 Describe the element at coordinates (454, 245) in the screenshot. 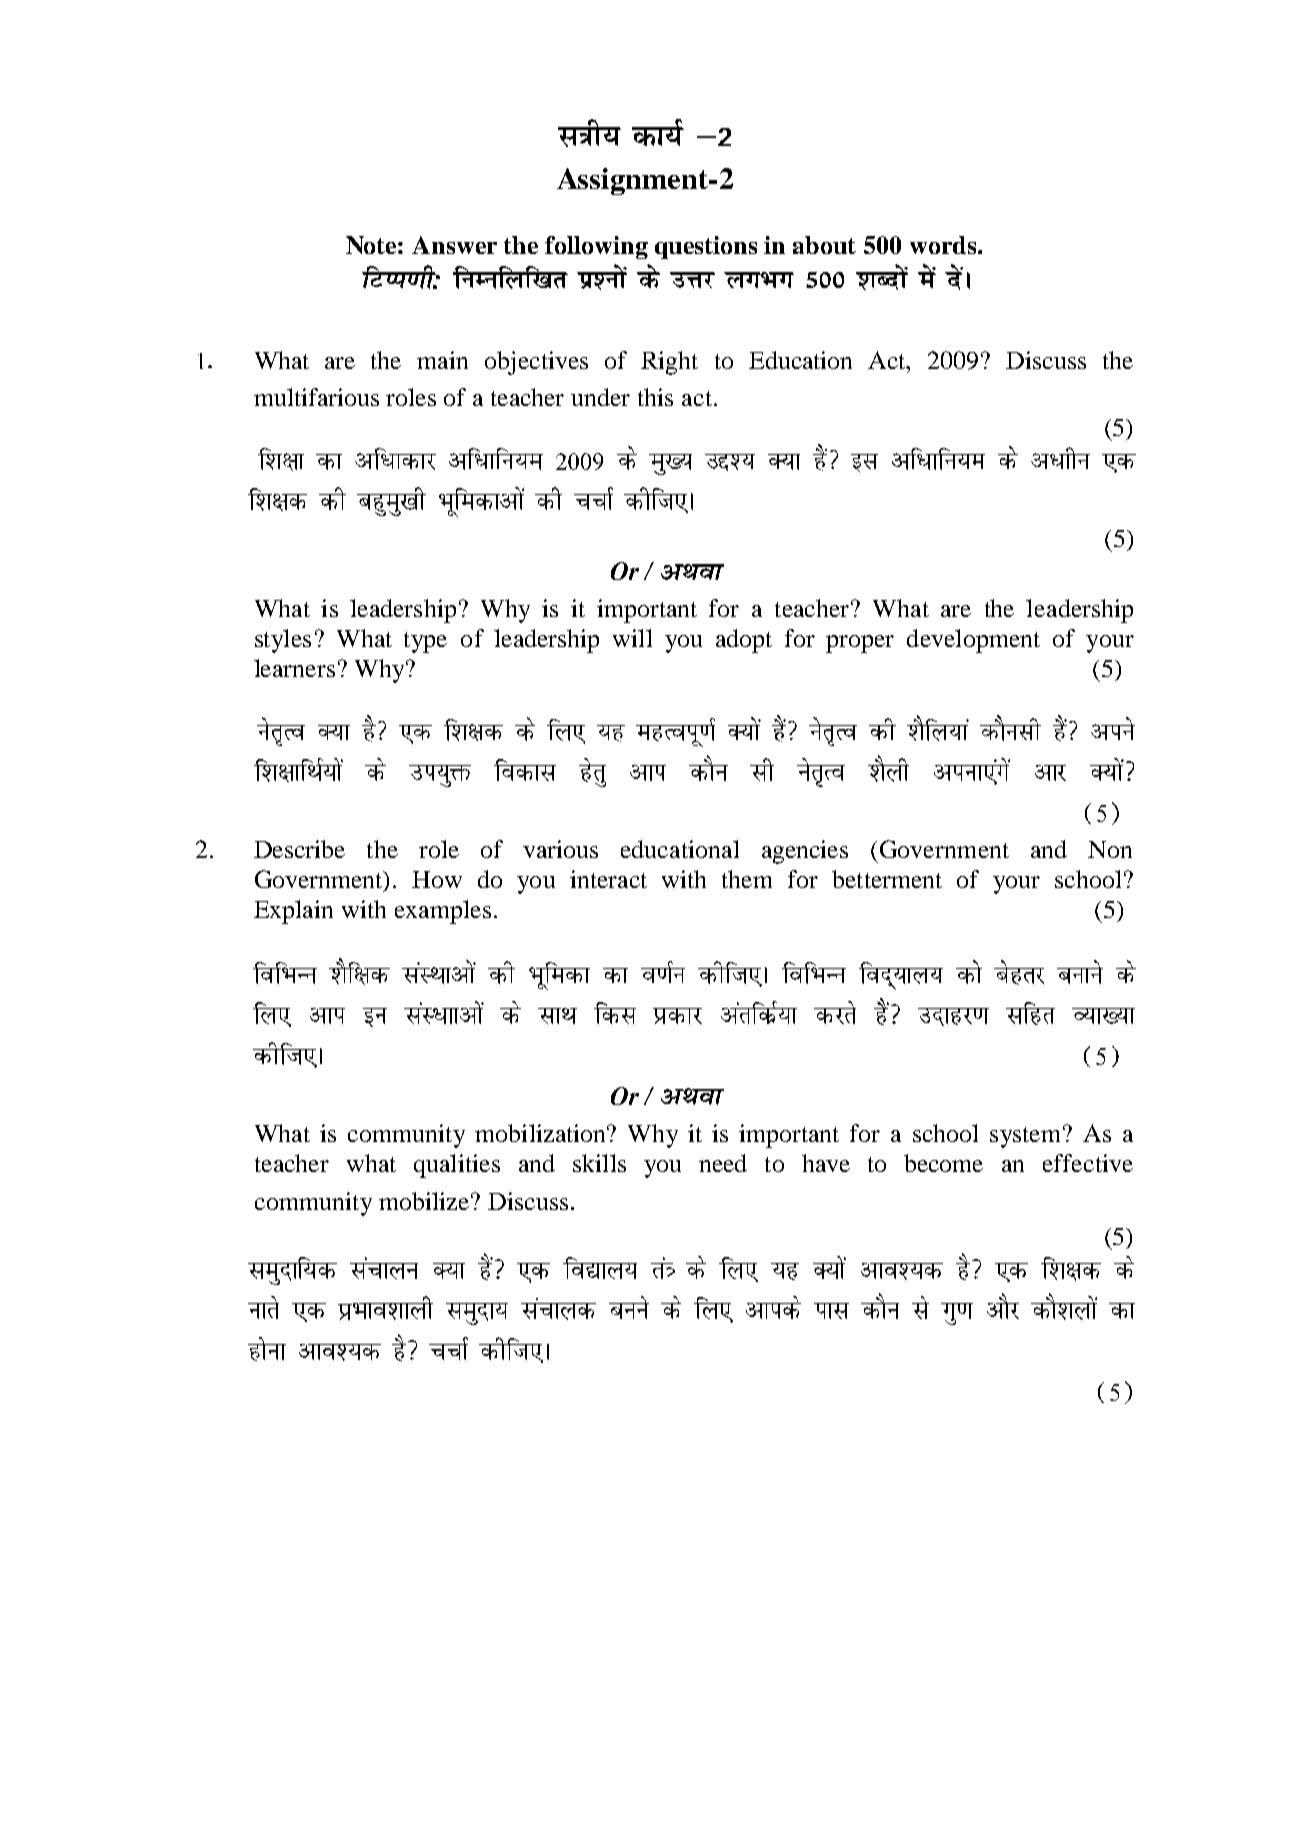

I see `Answer` at that location.
